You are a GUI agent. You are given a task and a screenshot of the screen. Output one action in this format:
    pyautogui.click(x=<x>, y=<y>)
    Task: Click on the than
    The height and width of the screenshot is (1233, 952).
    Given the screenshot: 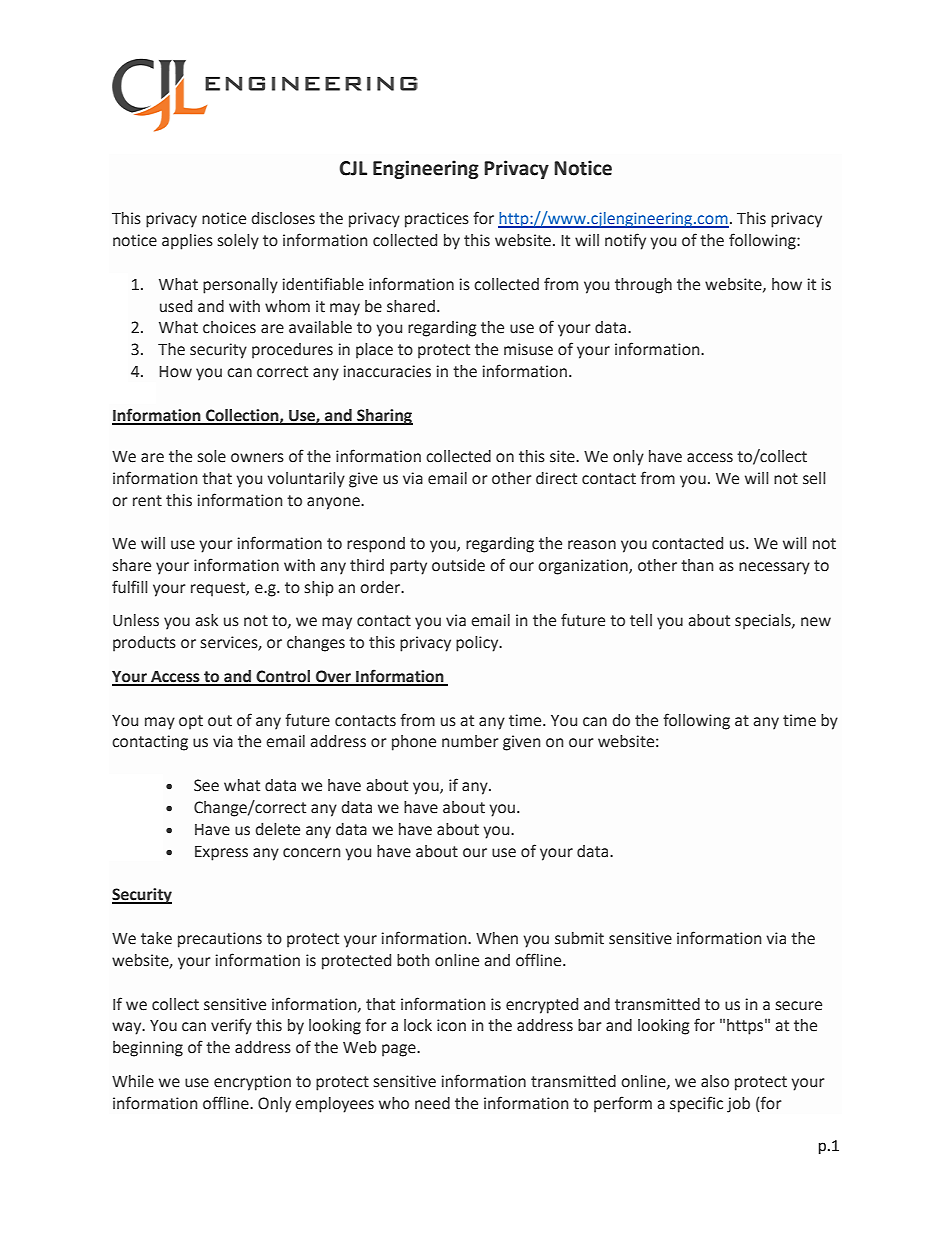 What is the action you would take?
    pyautogui.click(x=697, y=565)
